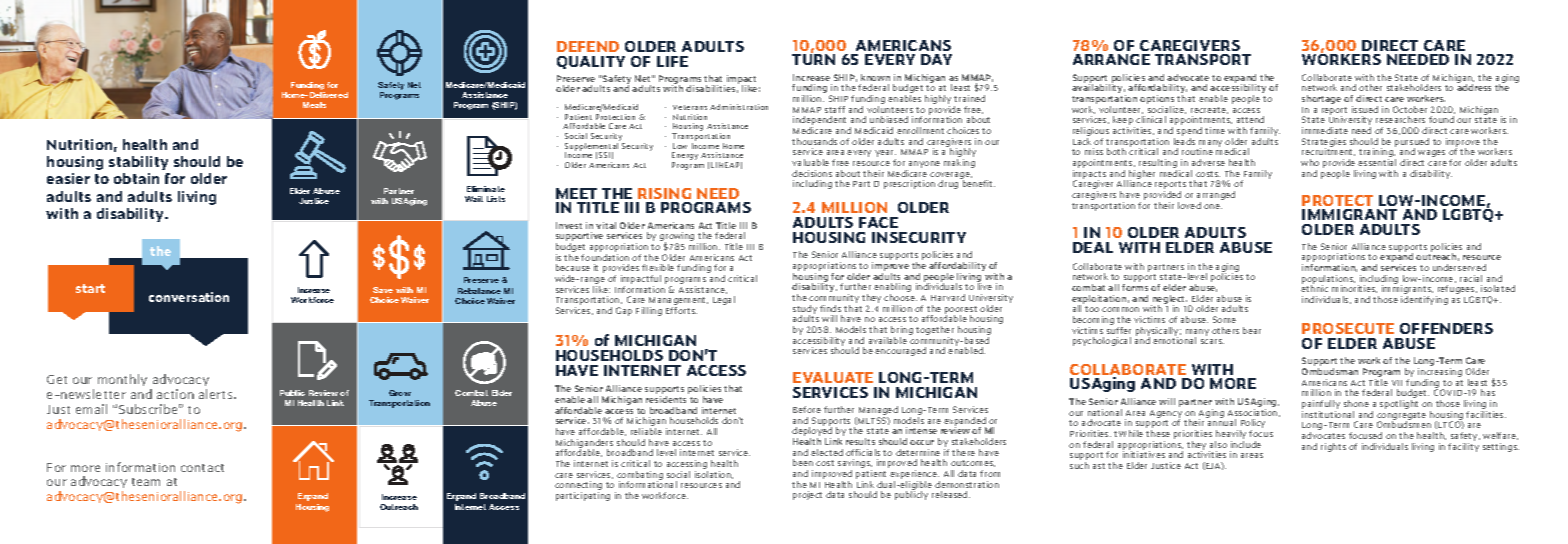 This screenshot has width=1568, height=544. What do you see at coordinates (1474, 87) in the screenshot?
I see `address` at bounding box center [1474, 87].
